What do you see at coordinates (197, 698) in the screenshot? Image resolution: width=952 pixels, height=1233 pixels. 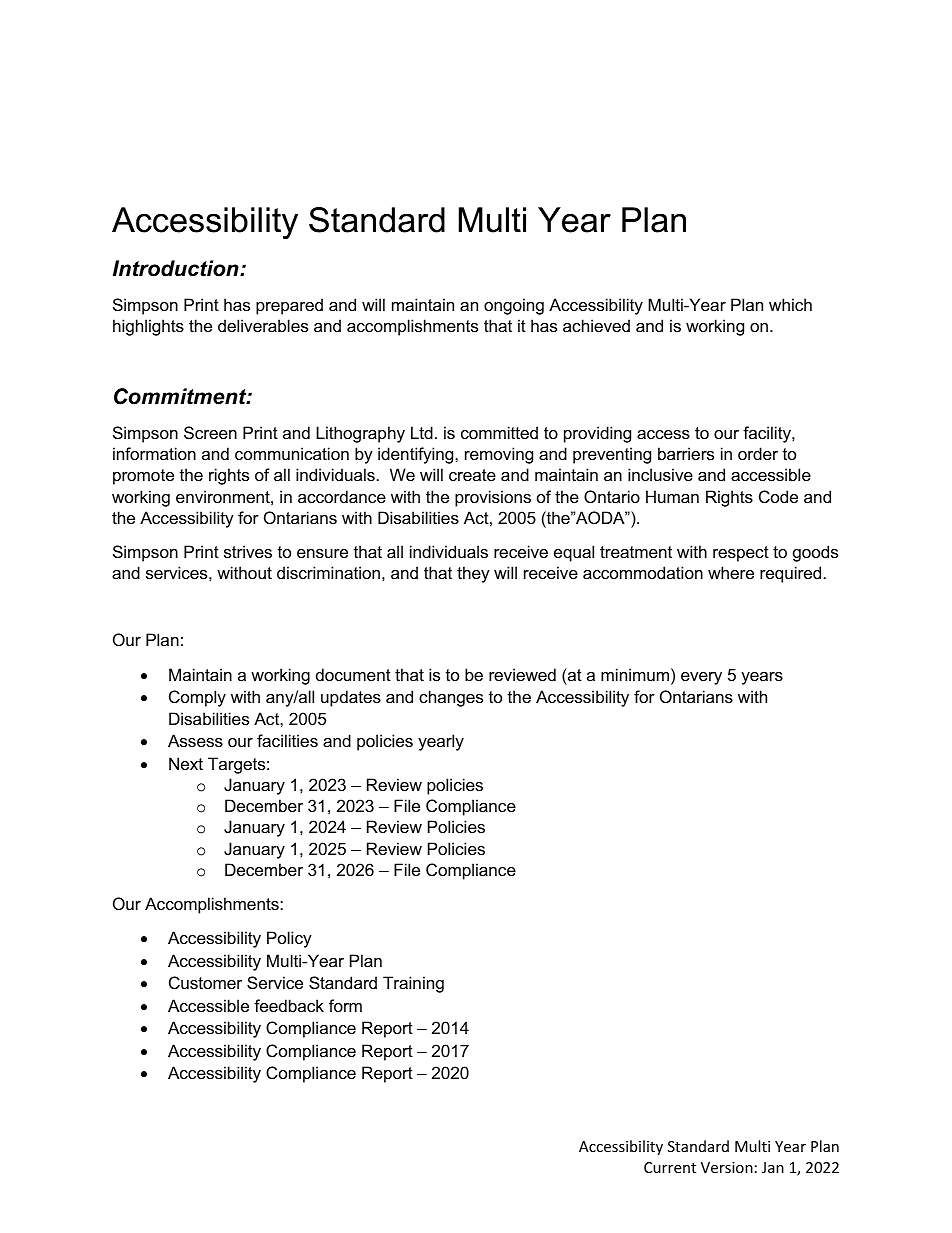 I see `Comply` at bounding box center [197, 698].
